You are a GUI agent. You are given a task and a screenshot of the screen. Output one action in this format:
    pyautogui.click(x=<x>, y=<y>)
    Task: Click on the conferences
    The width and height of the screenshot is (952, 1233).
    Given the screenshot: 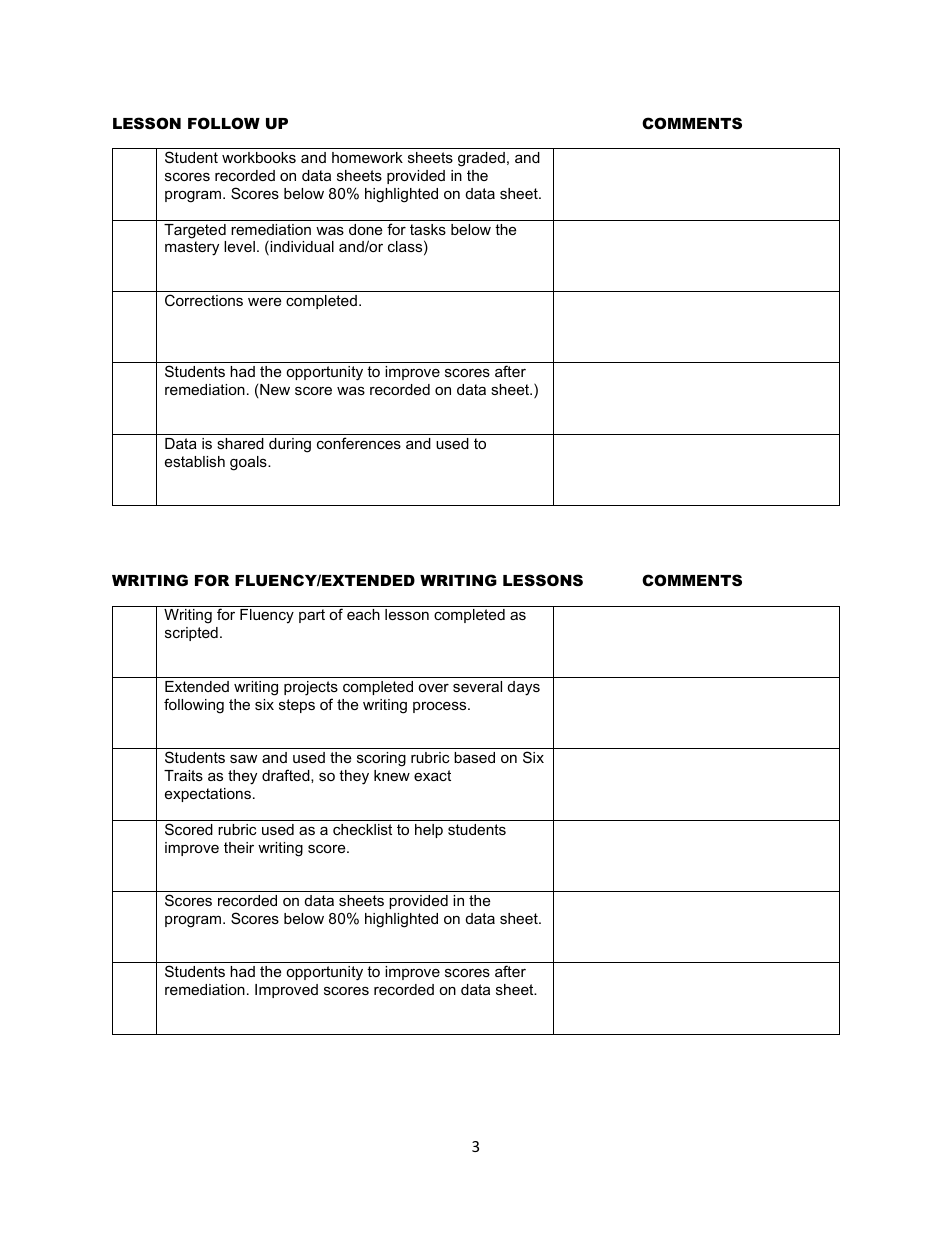 What is the action you would take?
    pyautogui.click(x=359, y=443)
